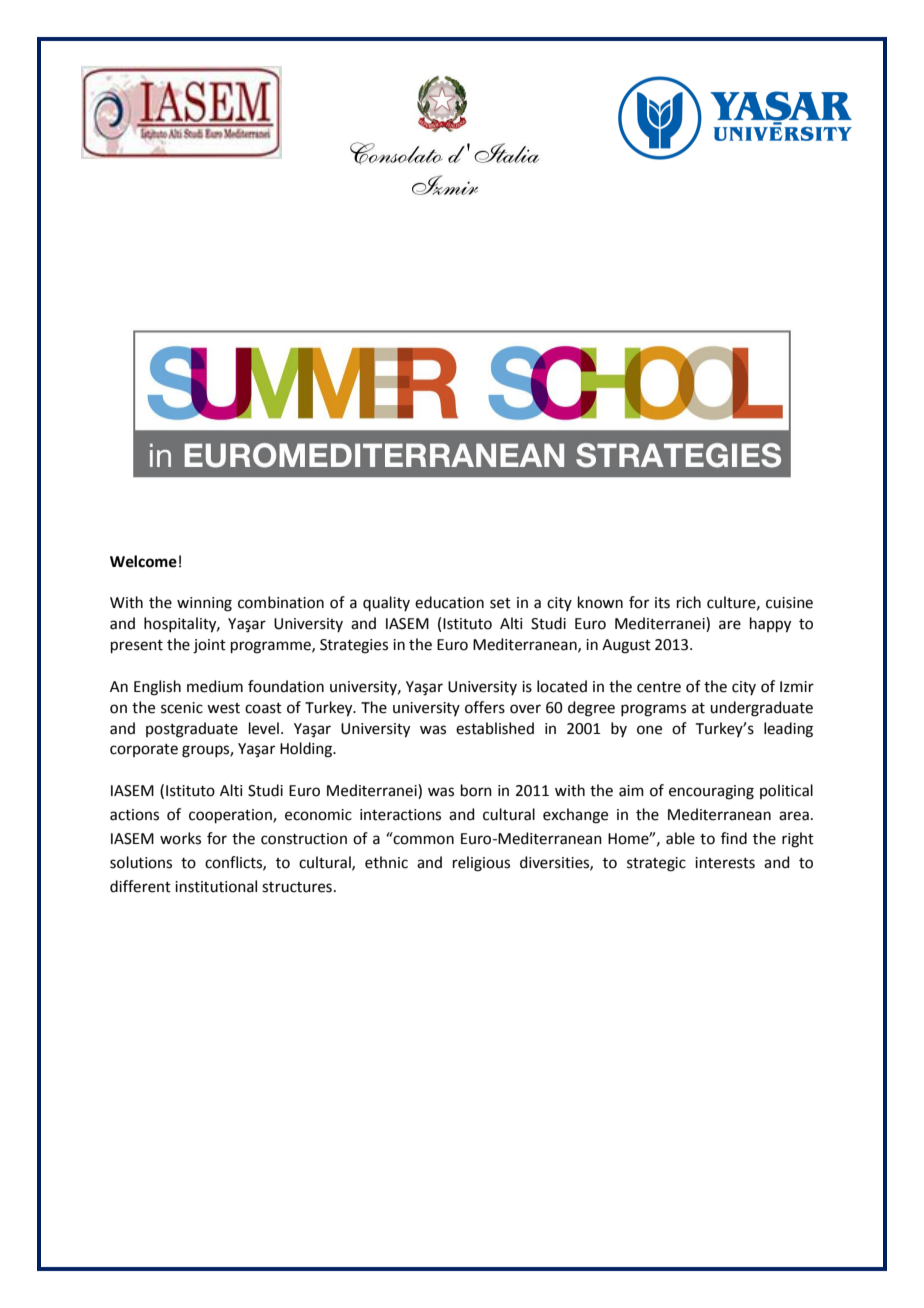 This image has width=924, height=1308. I want to click on Welcome, so click(143, 561).
